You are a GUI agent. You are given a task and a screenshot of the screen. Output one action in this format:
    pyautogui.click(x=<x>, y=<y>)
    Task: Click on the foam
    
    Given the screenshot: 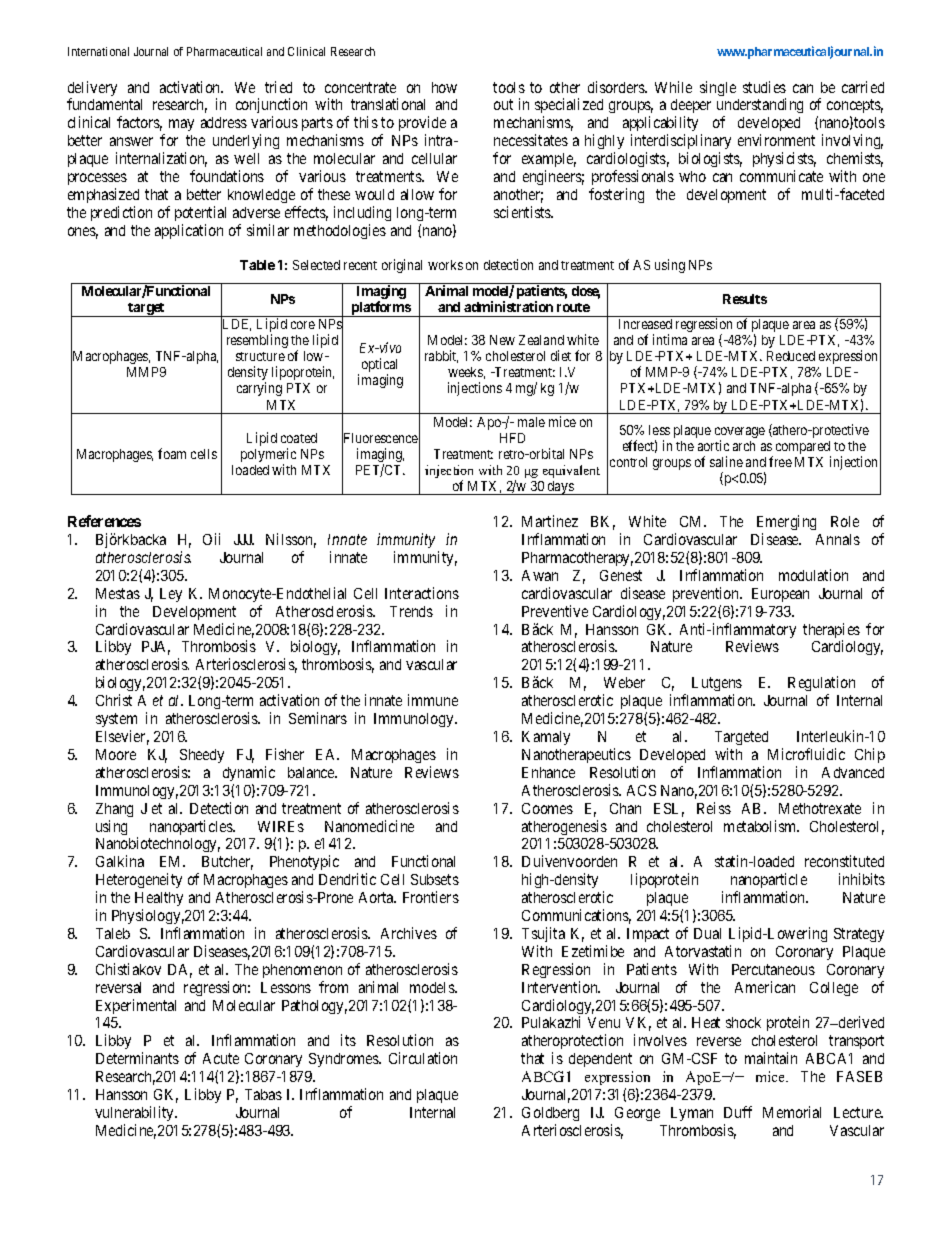 What is the action you would take?
    pyautogui.click(x=172, y=453)
